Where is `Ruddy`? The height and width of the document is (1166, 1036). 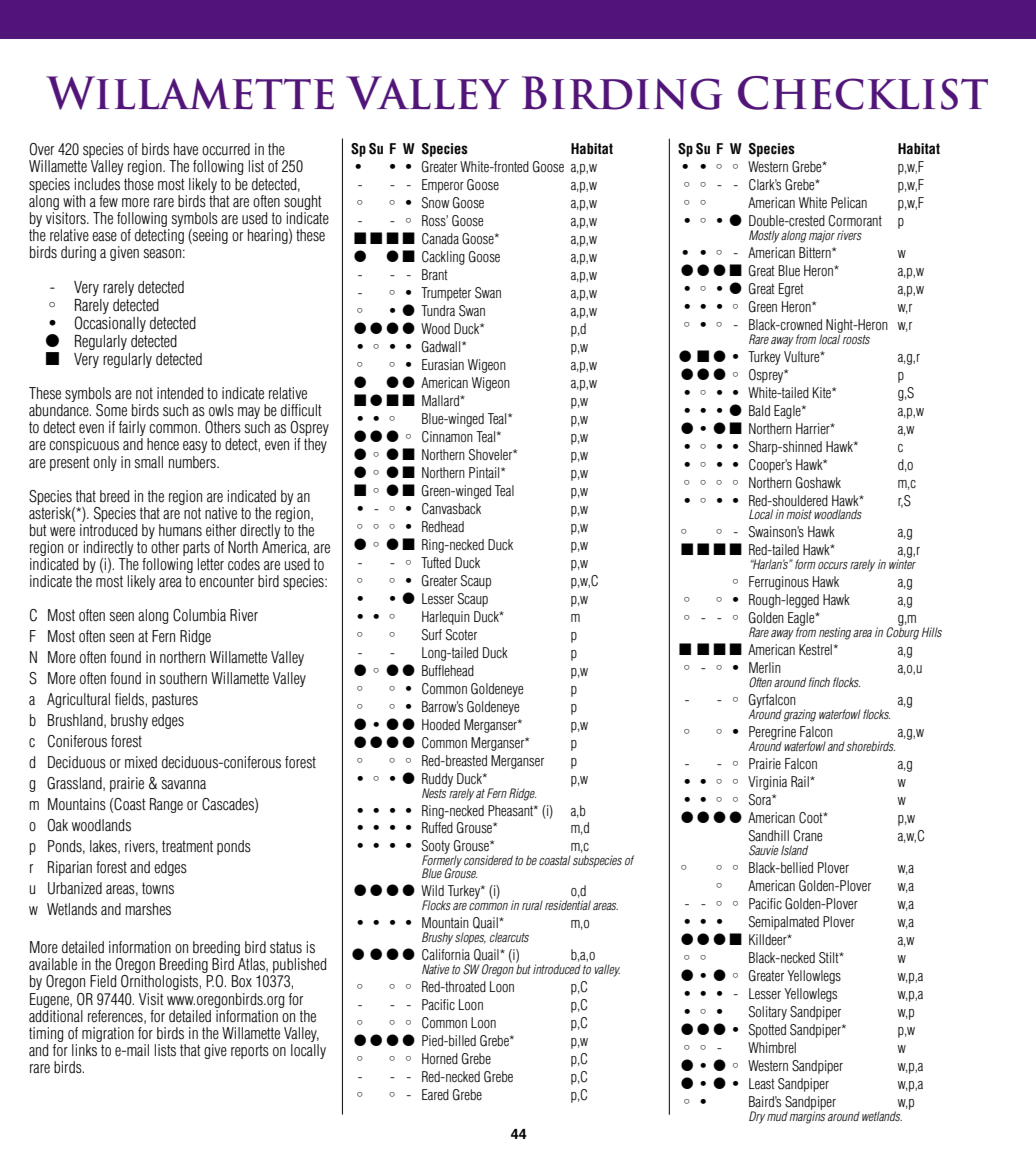 Ruddy is located at coordinates (437, 781).
